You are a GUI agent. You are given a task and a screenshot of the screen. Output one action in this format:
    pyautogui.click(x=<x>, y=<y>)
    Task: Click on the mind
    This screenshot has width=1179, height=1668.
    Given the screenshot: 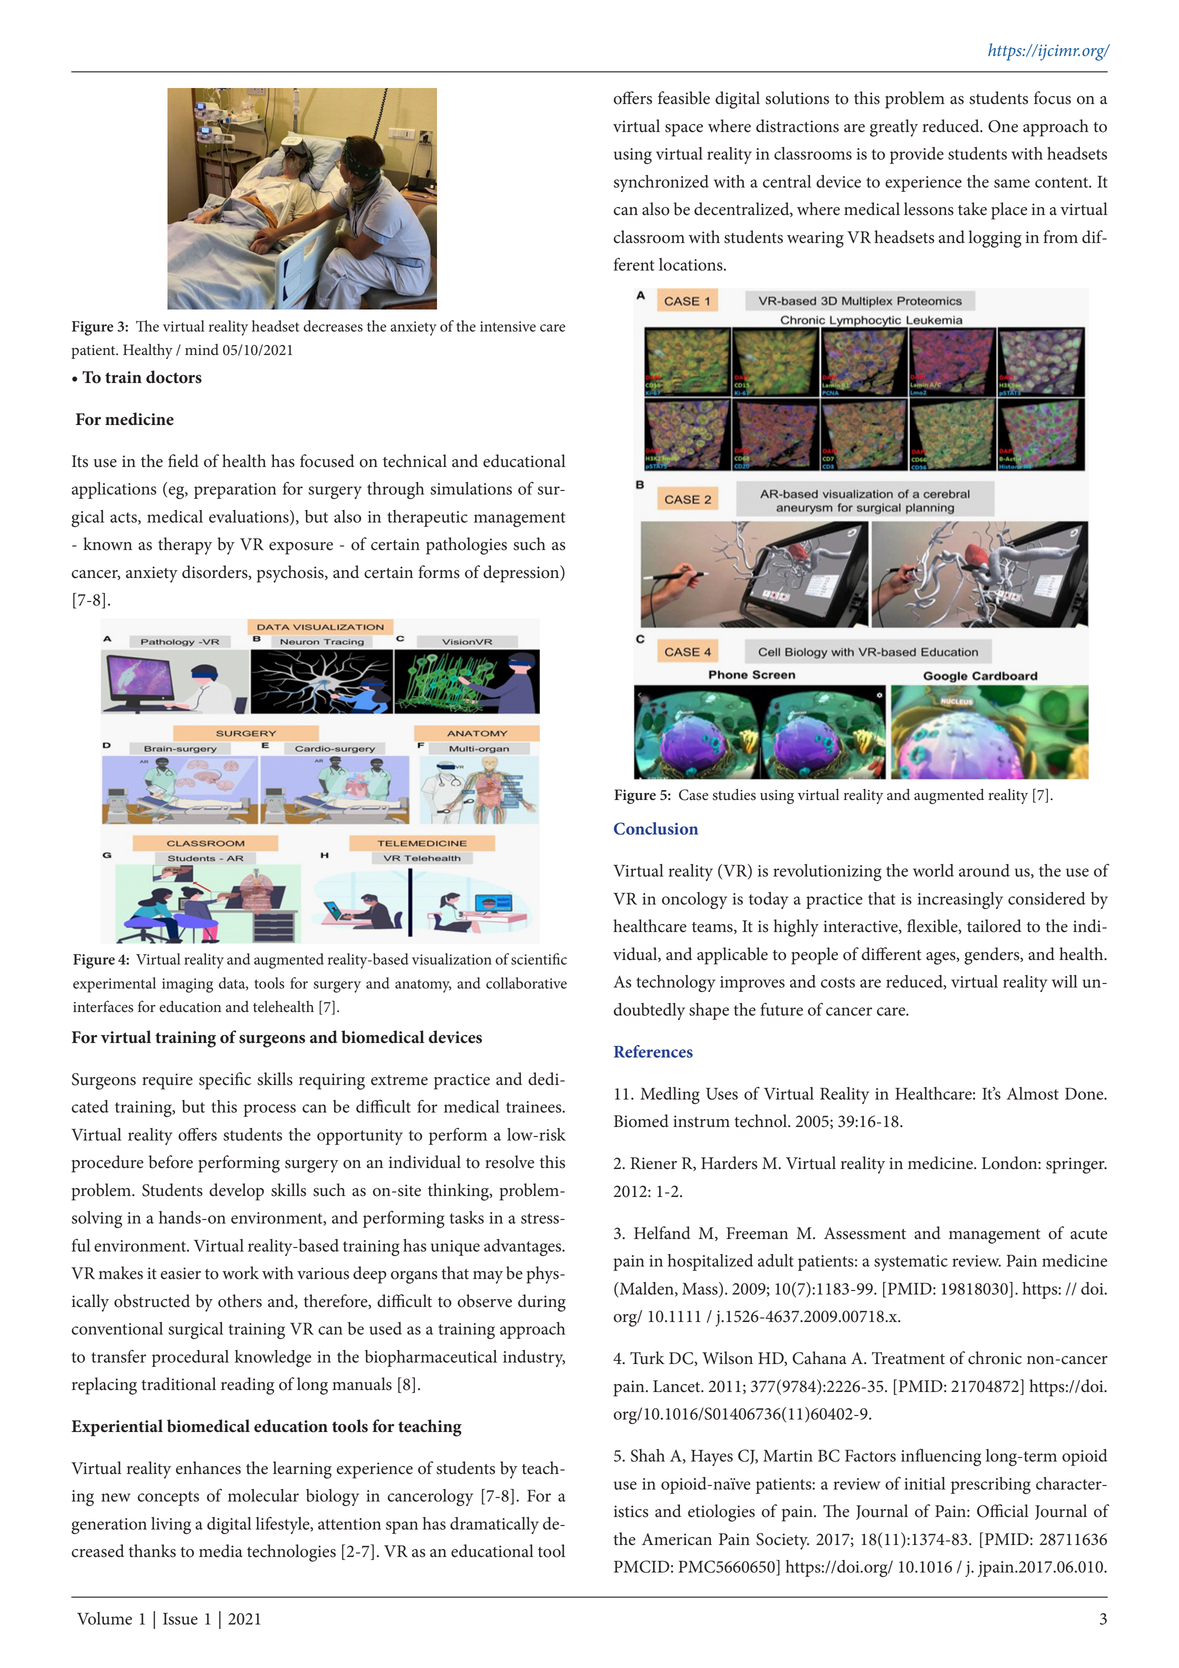 What is the action you would take?
    pyautogui.click(x=202, y=349)
